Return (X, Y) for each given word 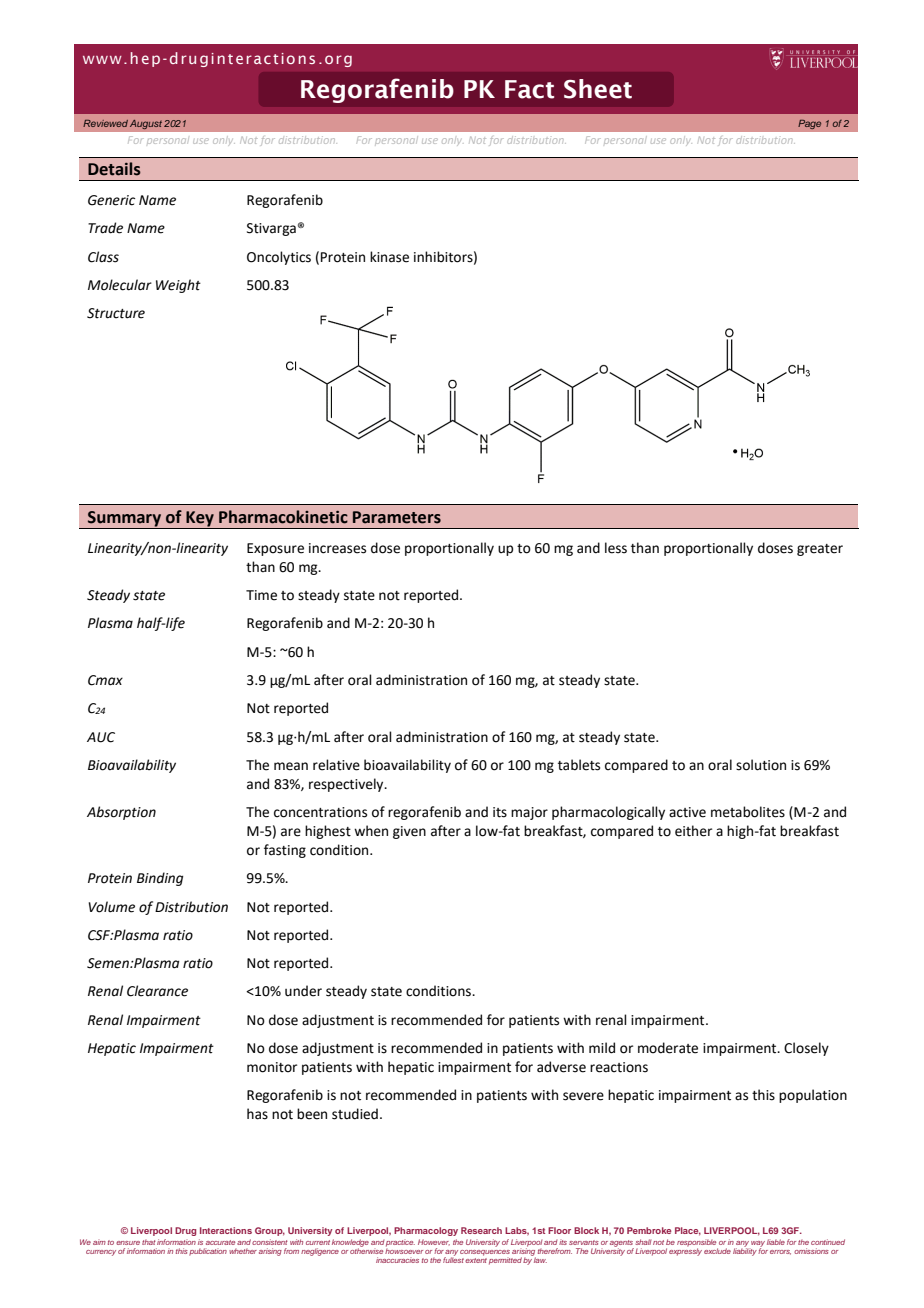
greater (820, 550)
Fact (529, 89)
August (146, 124)
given (409, 832)
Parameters (397, 517)
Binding (160, 879)
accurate (220, 1242)
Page (810, 124)
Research (481, 1230)
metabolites (748, 812)
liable (776, 1242)
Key (200, 520)
